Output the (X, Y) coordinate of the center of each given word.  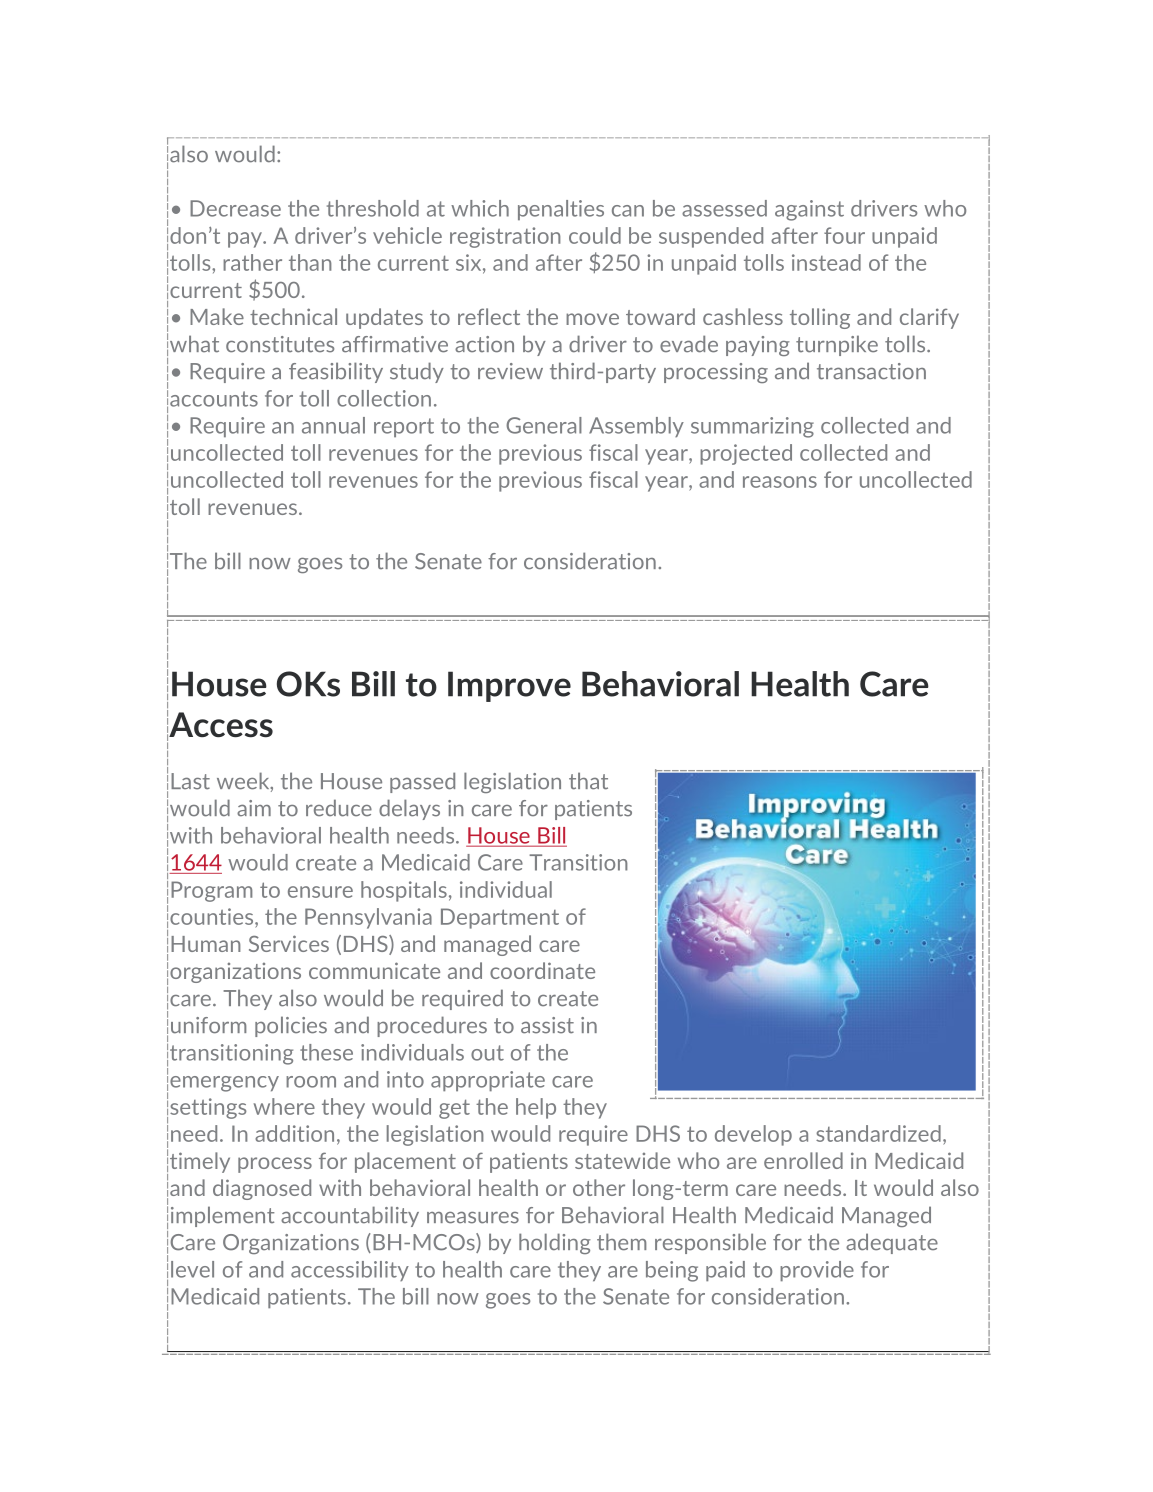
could (595, 235)
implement (222, 1216)
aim (254, 808)
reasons (780, 482)
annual (333, 425)
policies (291, 1026)
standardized (878, 1133)
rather (252, 262)
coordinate (542, 970)
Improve (509, 686)
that (588, 781)
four (844, 235)
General (544, 425)
